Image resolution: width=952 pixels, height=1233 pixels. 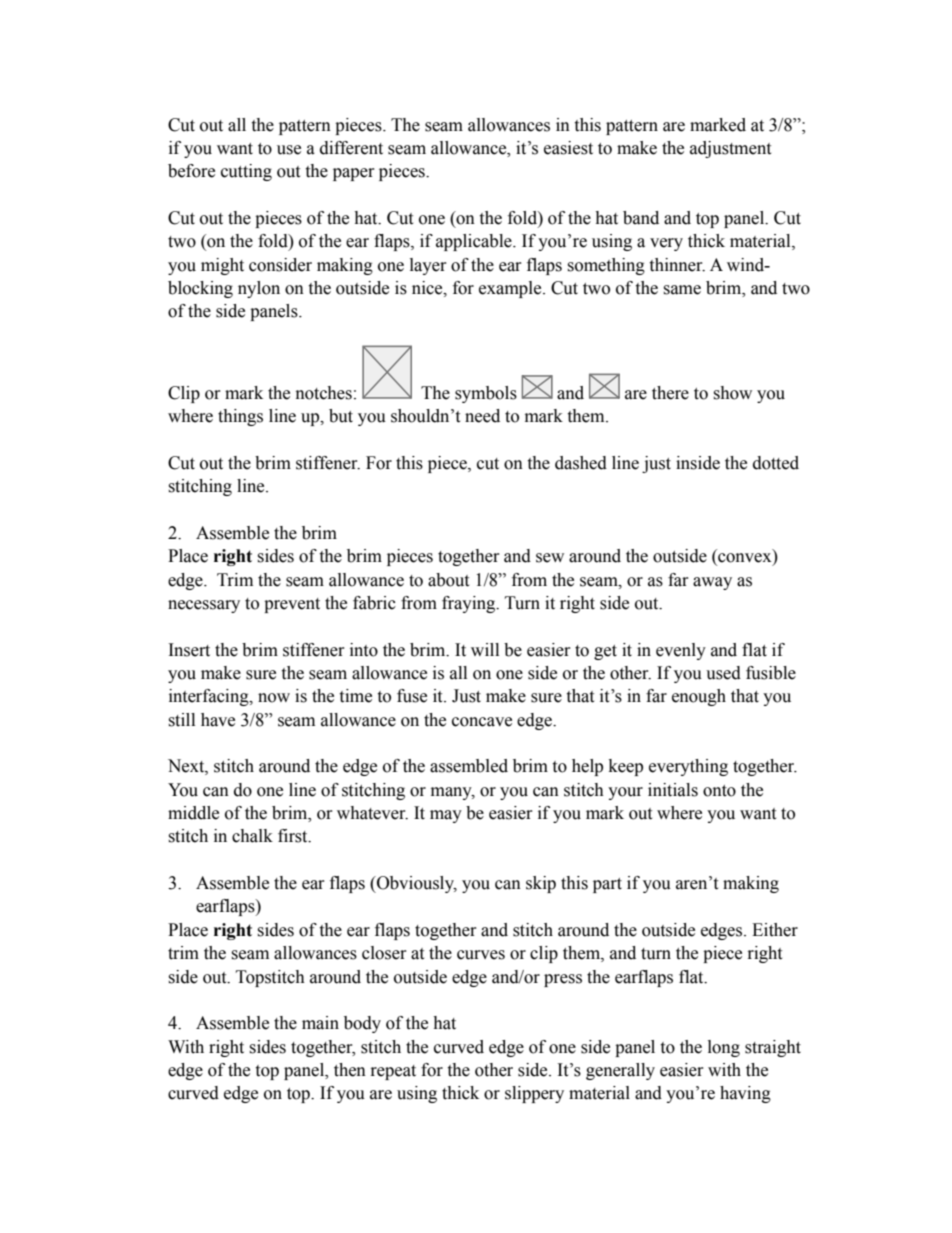 What do you see at coordinates (724, 1048) in the screenshot?
I see `long` at bounding box center [724, 1048].
